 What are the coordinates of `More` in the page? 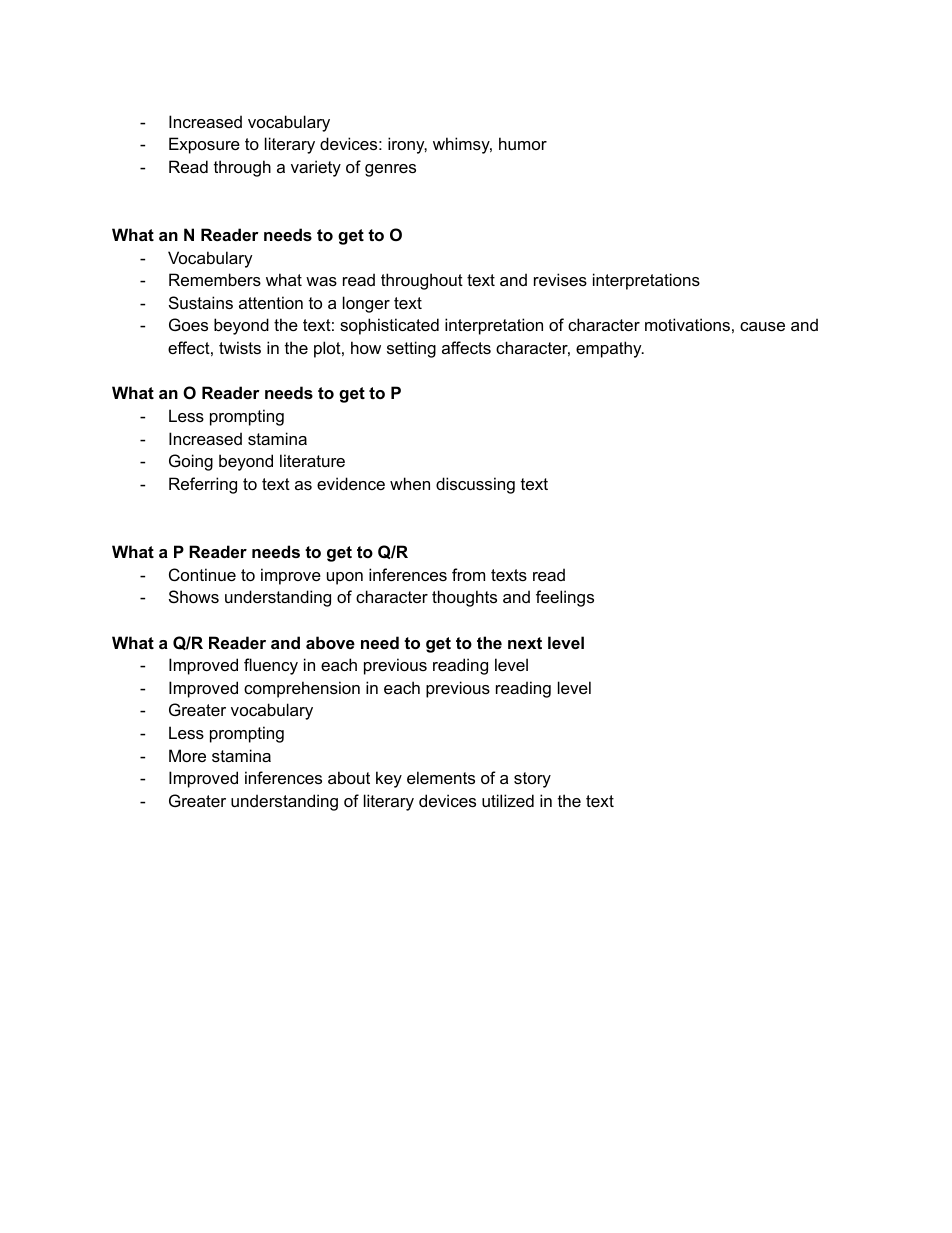 It's located at (187, 755).
